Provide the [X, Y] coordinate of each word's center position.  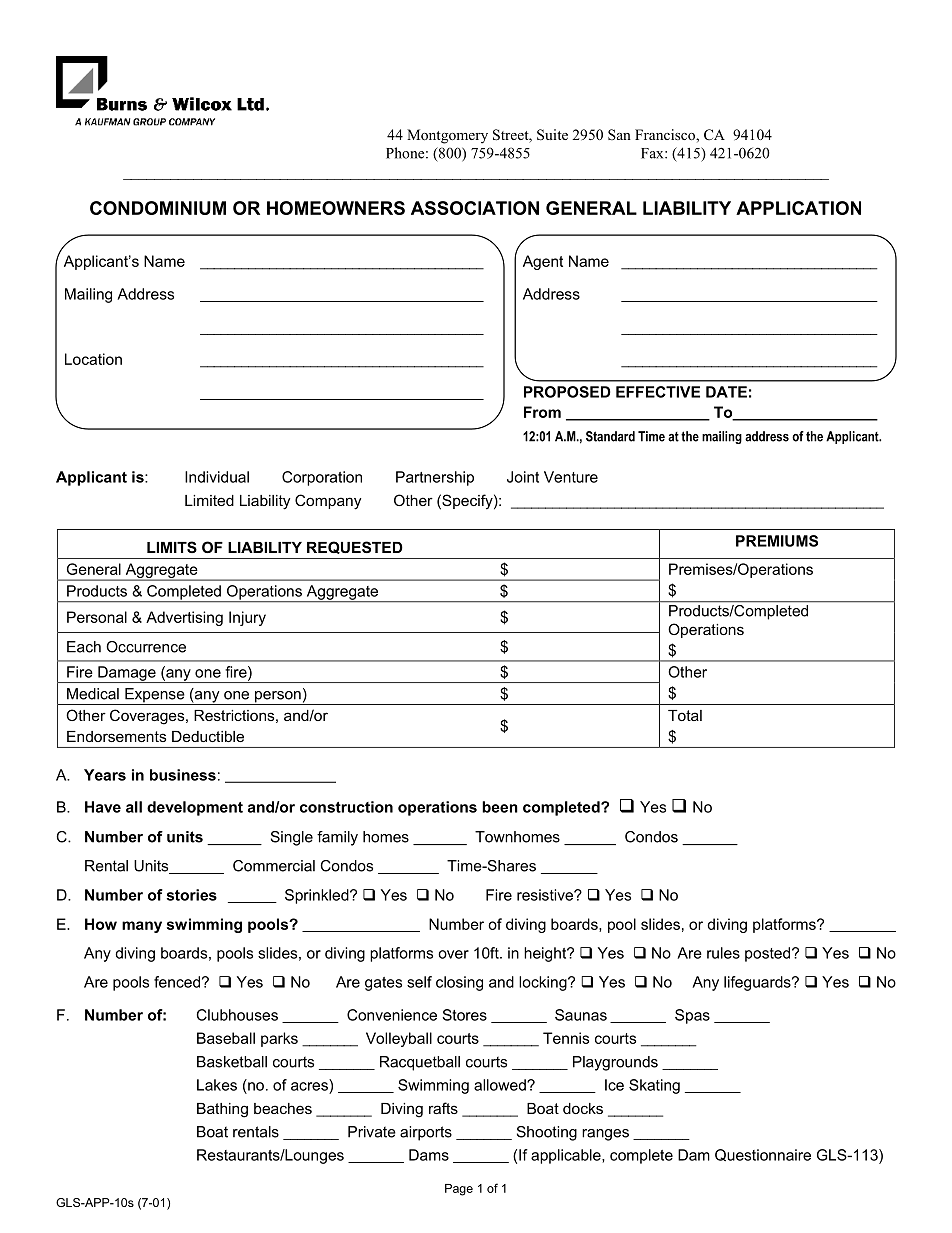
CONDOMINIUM [158, 208]
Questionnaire [763, 1155]
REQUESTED [354, 547]
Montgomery [447, 136]
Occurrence [146, 647]
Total [685, 715]
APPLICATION [798, 208]
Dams [429, 1155]
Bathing [222, 1110]
